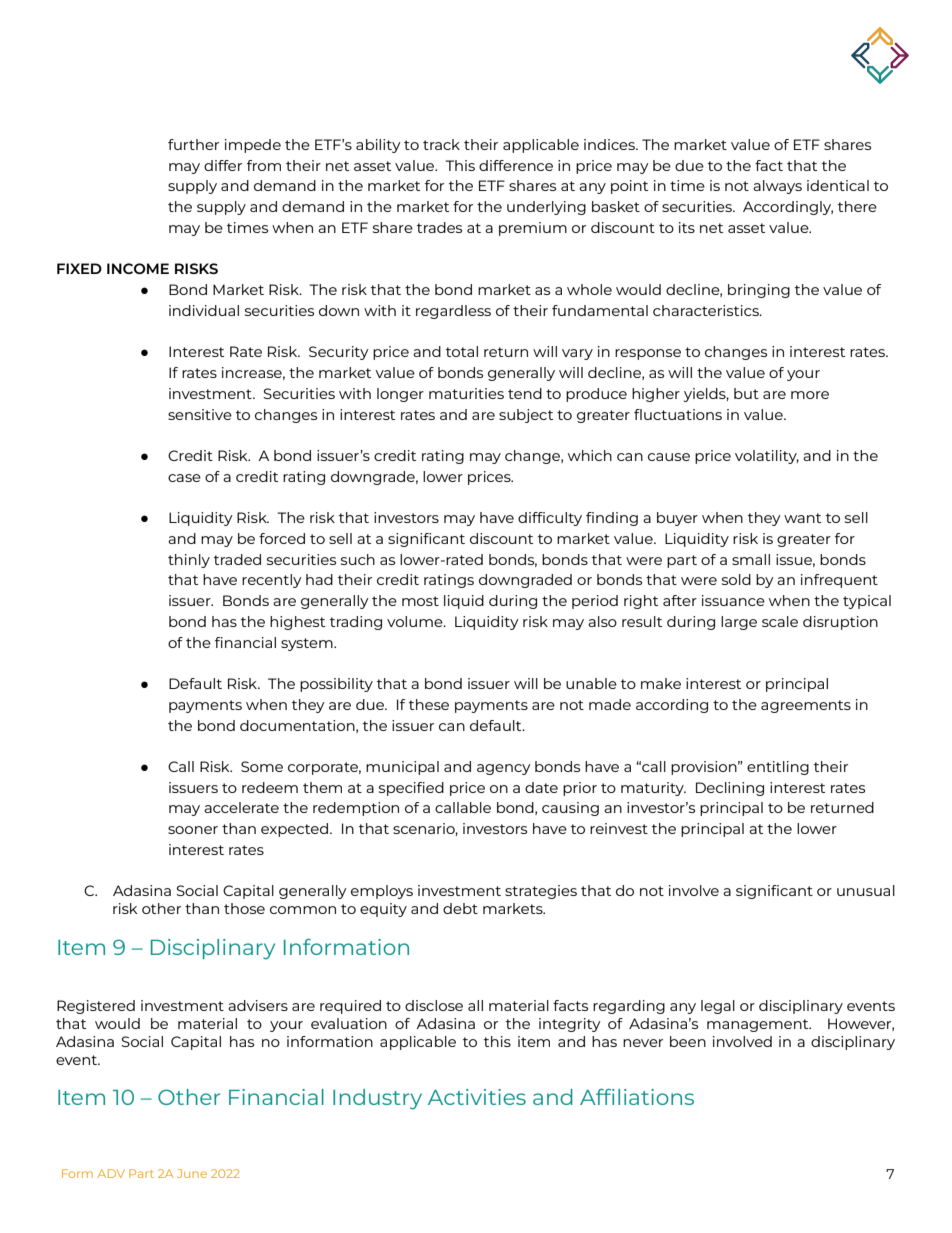 Image resolution: width=952 pixels, height=1233 pixels. What do you see at coordinates (297, 623) in the image?
I see `highest` at bounding box center [297, 623].
